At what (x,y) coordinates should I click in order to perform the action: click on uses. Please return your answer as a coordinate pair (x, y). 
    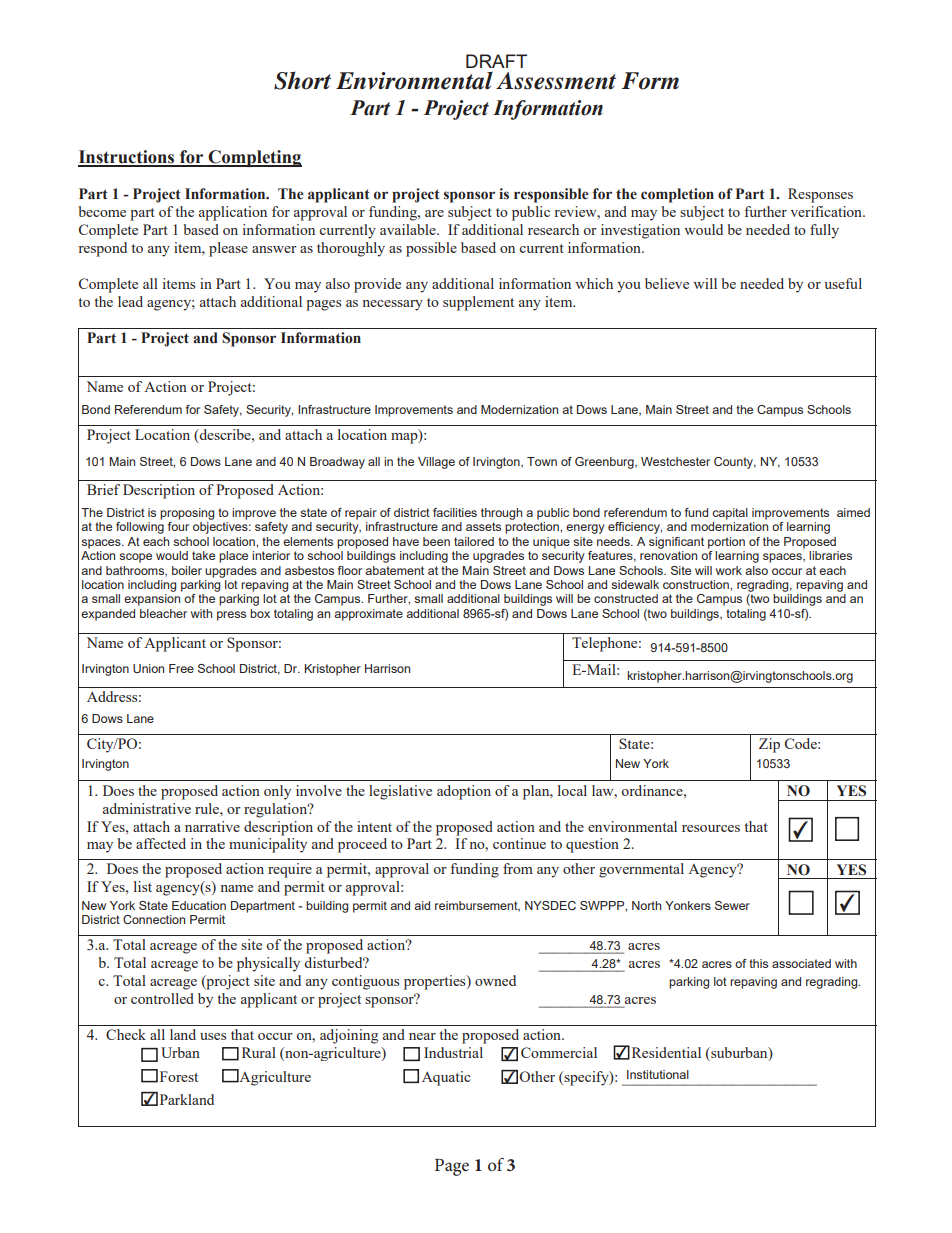
    Looking at the image, I should click on (213, 1036).
